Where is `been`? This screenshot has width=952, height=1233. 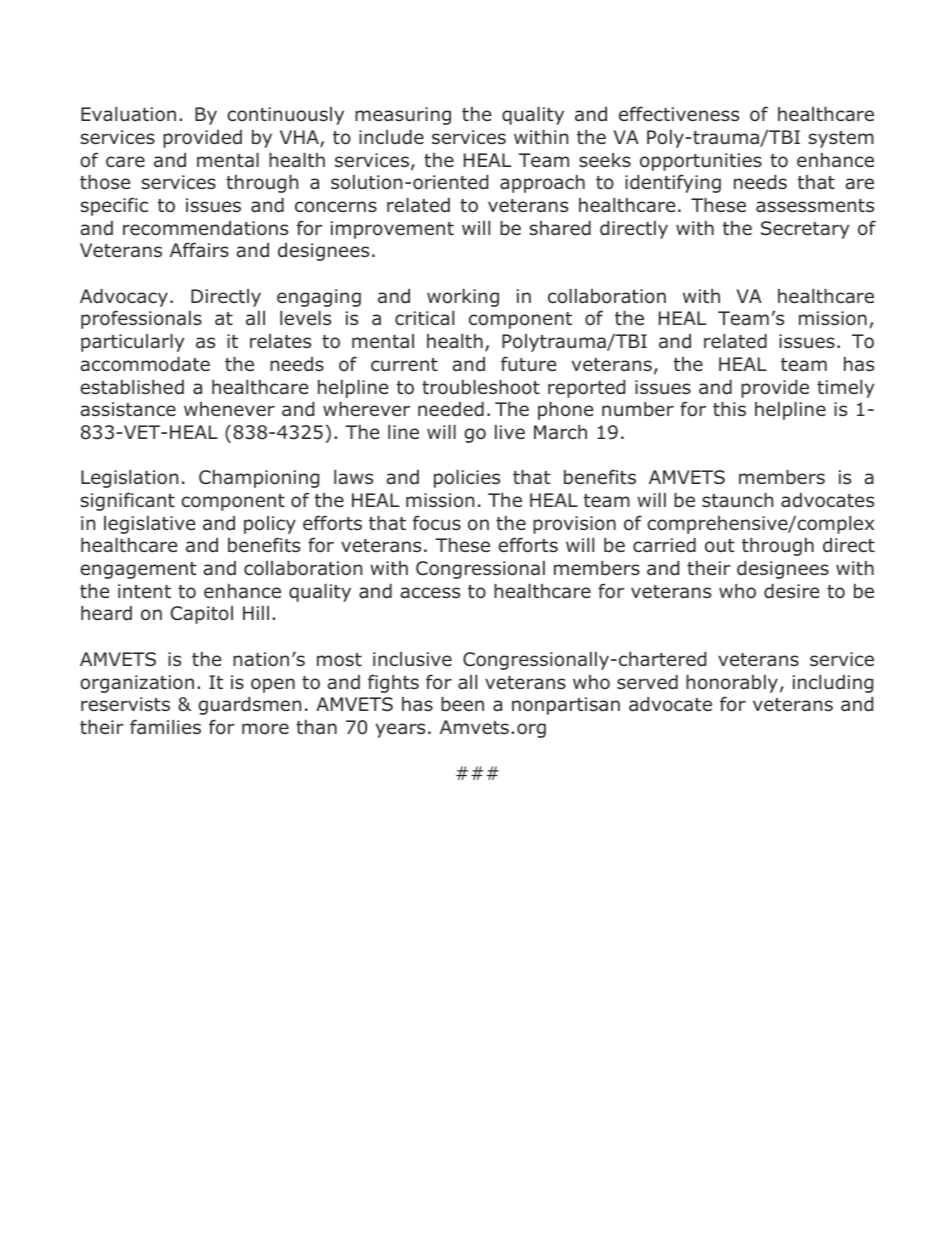
been is located at coordinates (462, 704).
